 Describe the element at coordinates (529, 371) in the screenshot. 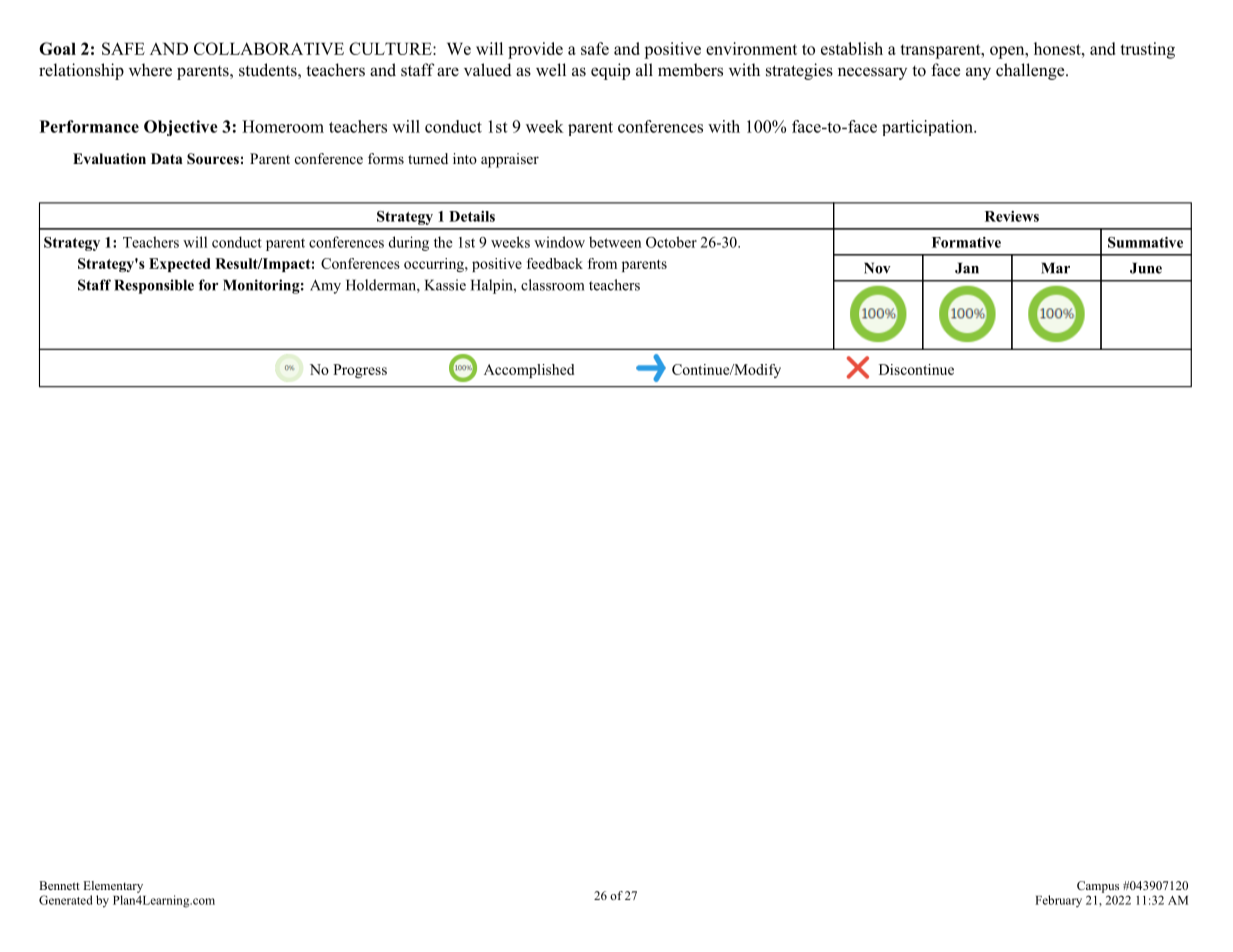

I see `Accomplished` at that location.
